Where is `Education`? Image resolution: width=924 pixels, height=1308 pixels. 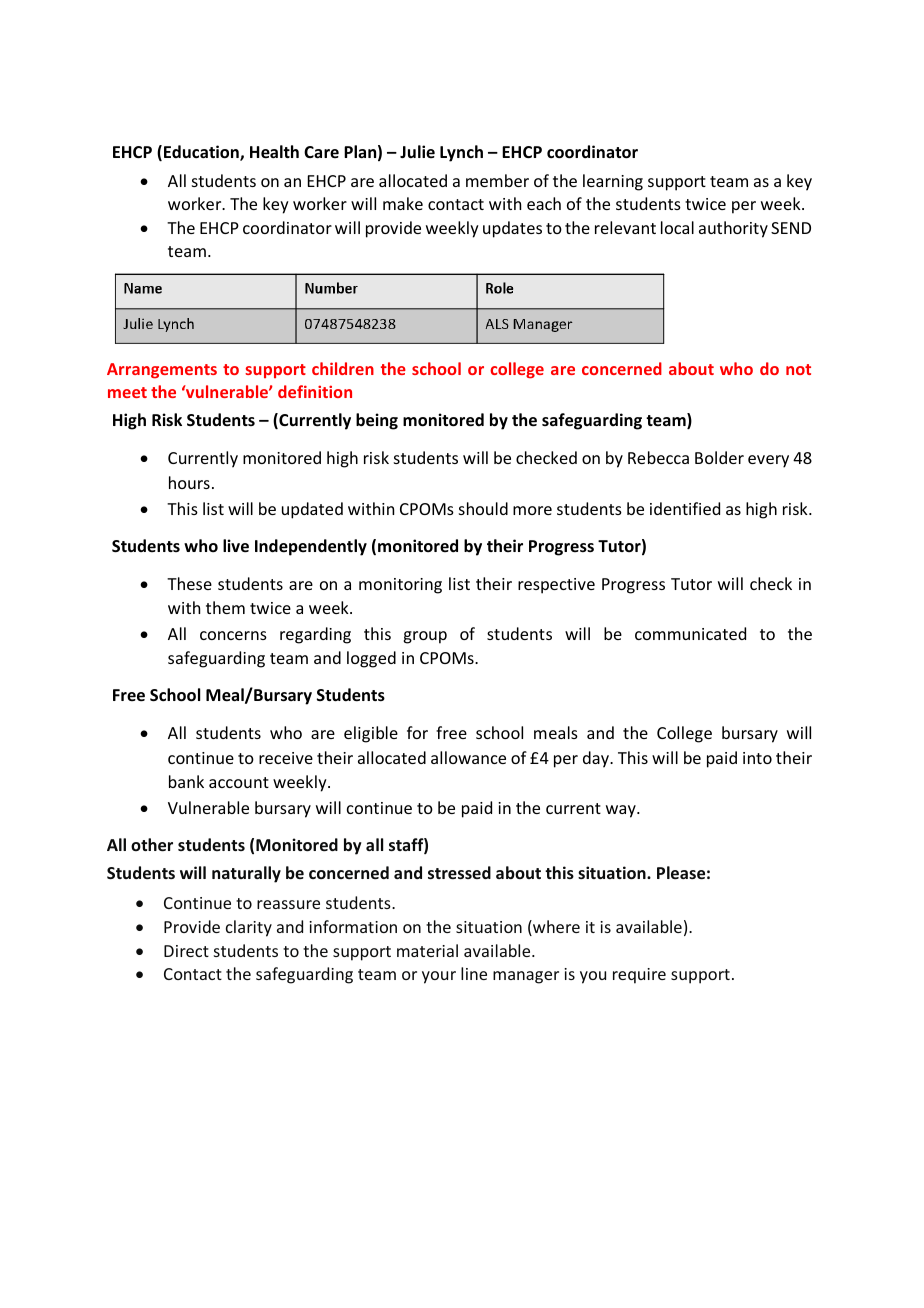 Education is located at coordinates (202, 153).
